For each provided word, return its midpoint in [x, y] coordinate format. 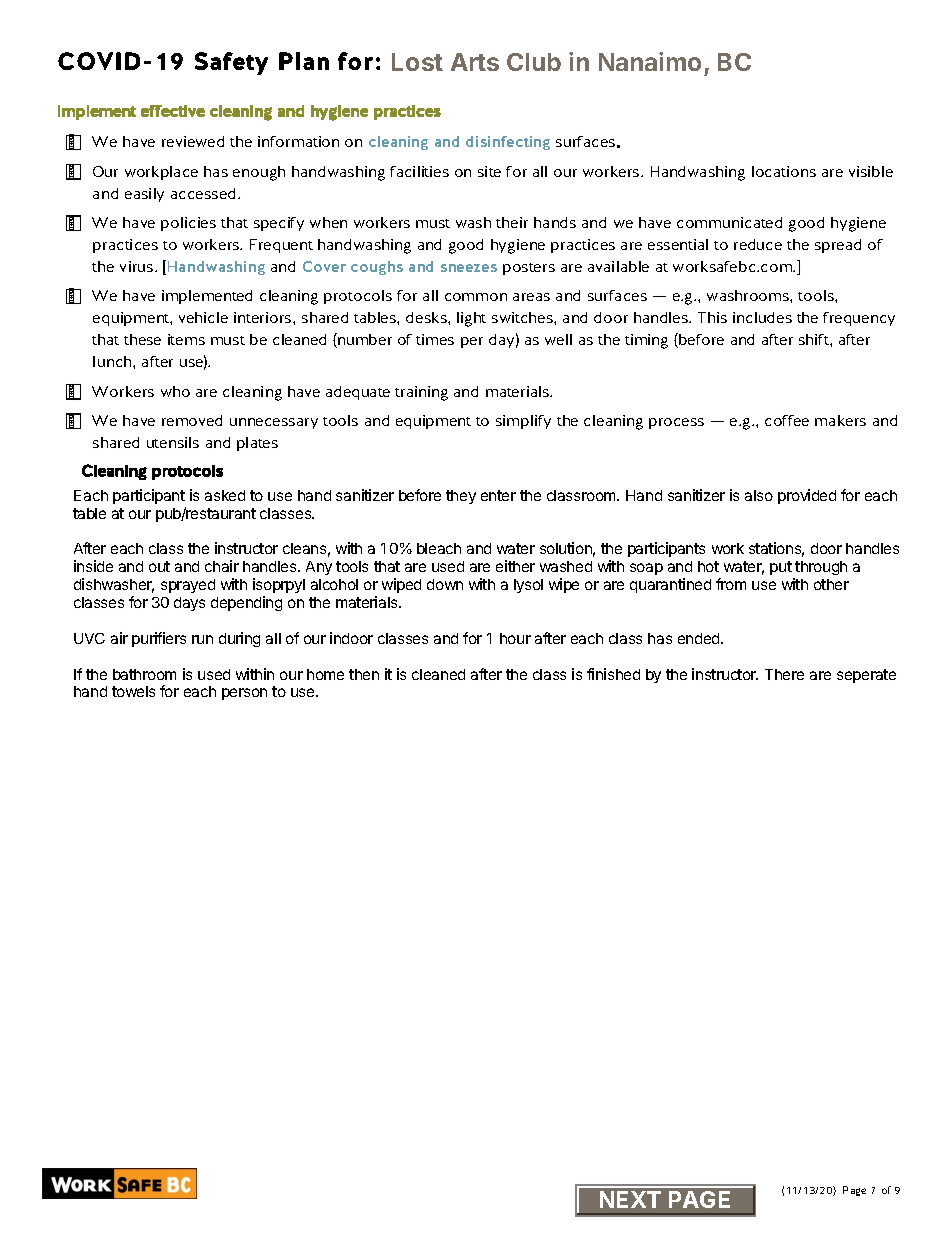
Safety [231, 63]
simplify [523, 422]
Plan [304, 61]
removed [192, 420]
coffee [787, 420]
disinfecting [508, 143]
